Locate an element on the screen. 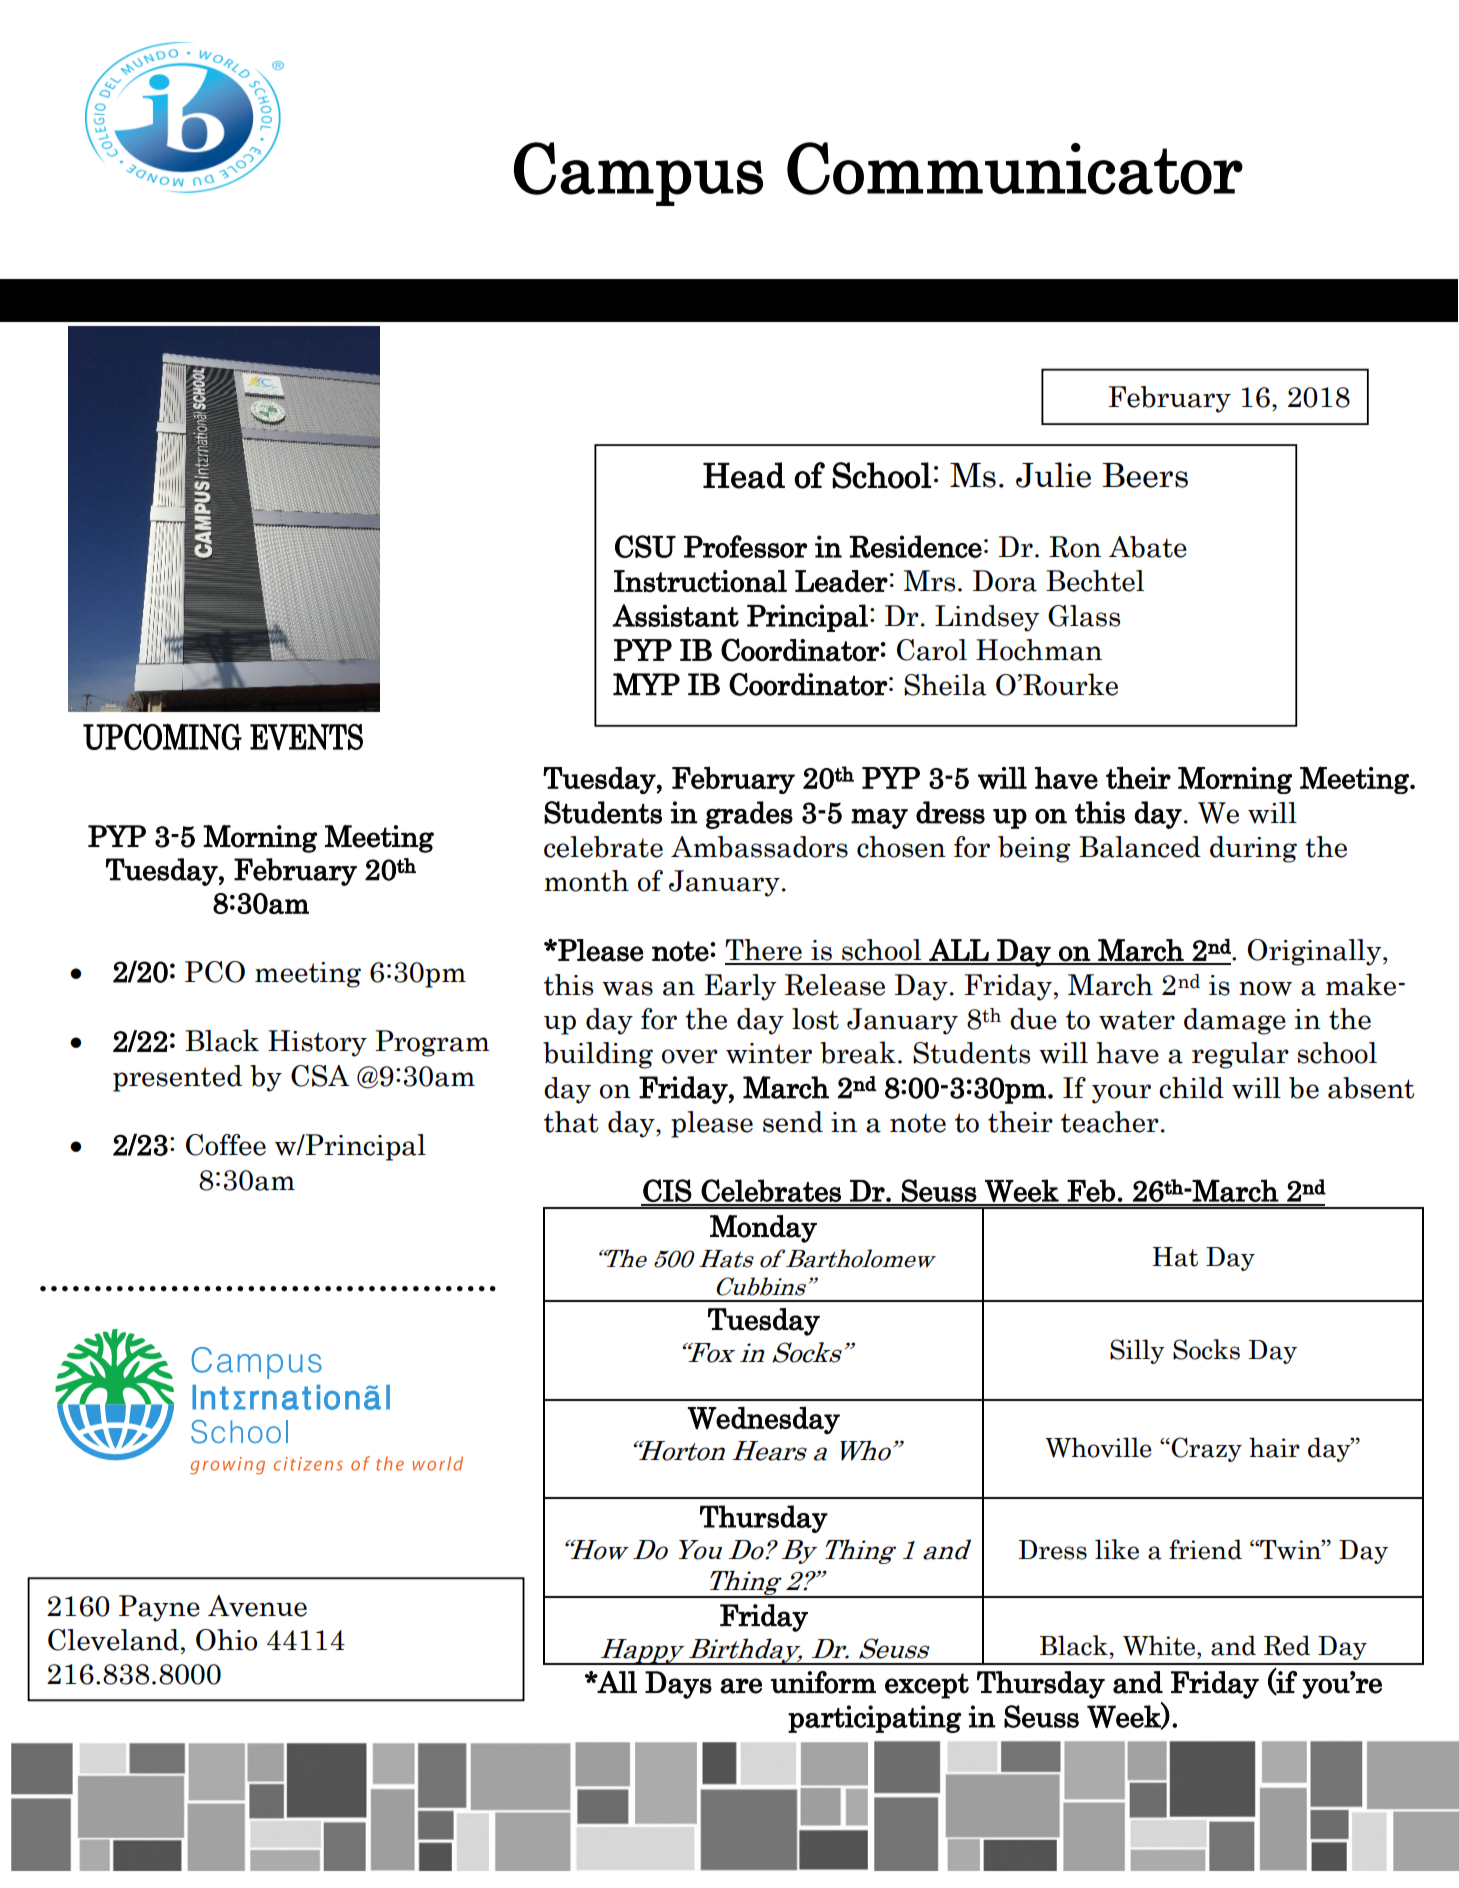 Image resolution: width=1459 pixels, height=1888 pixels. History is located at coordinates (317, 1043).
